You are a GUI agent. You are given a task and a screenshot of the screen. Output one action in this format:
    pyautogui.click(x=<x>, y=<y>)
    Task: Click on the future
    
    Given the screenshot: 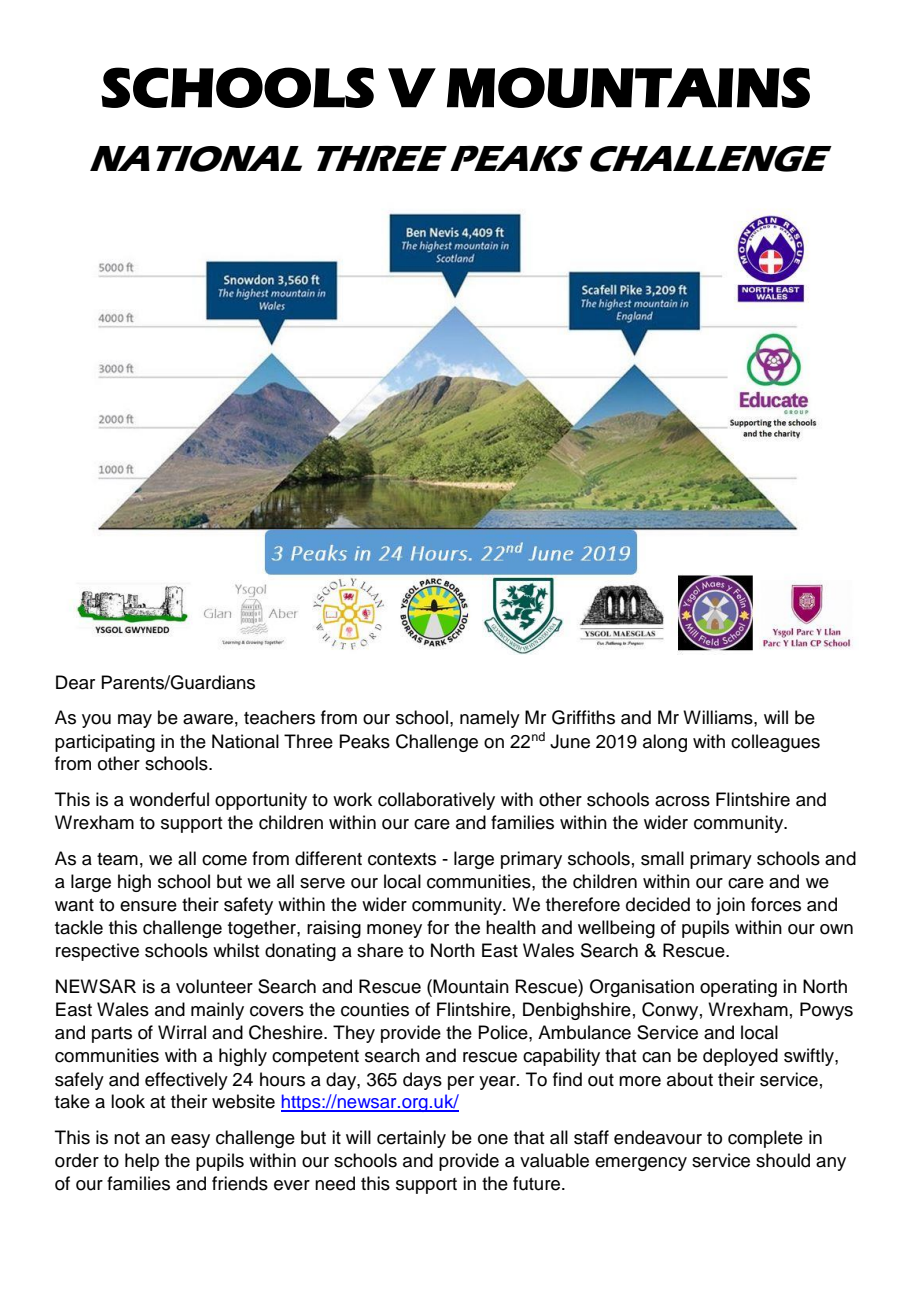 What is the action you would take?
    pyautogui.click(x=538, y=1183)
